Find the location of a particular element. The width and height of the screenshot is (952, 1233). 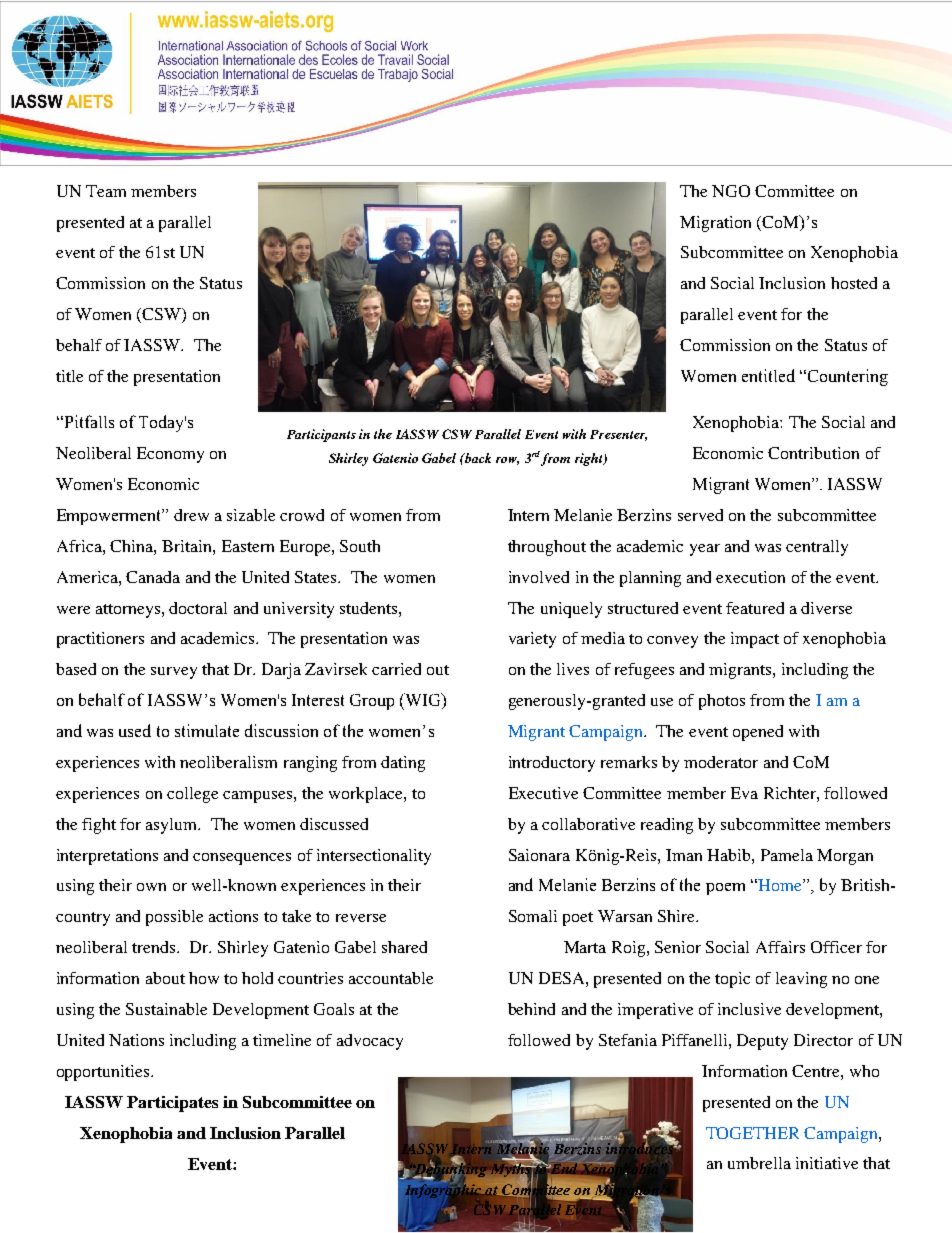

Contribution is located at coordinates (813, 453).
